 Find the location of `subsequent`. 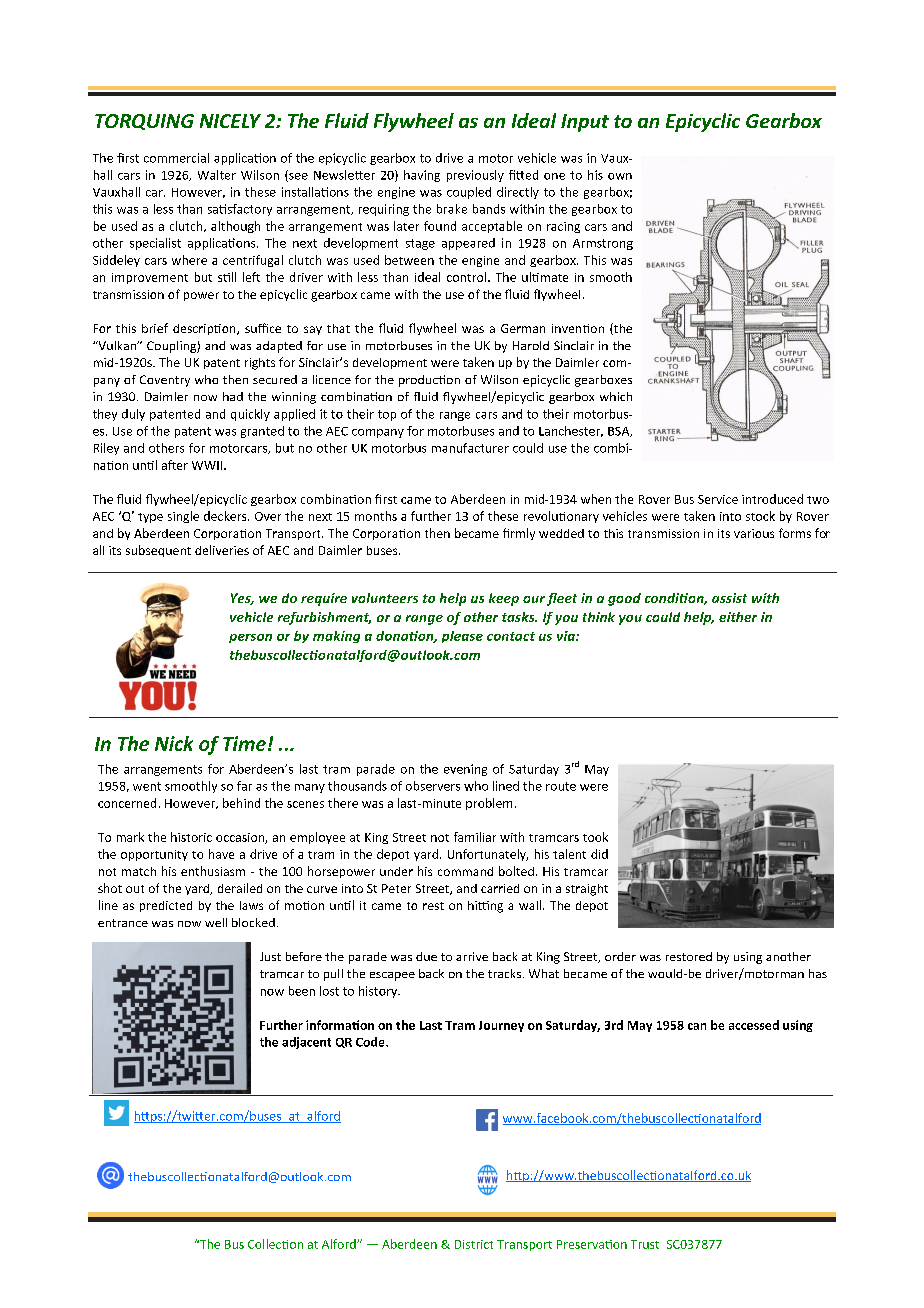

subsequent is located at coordinates (158, 551).
